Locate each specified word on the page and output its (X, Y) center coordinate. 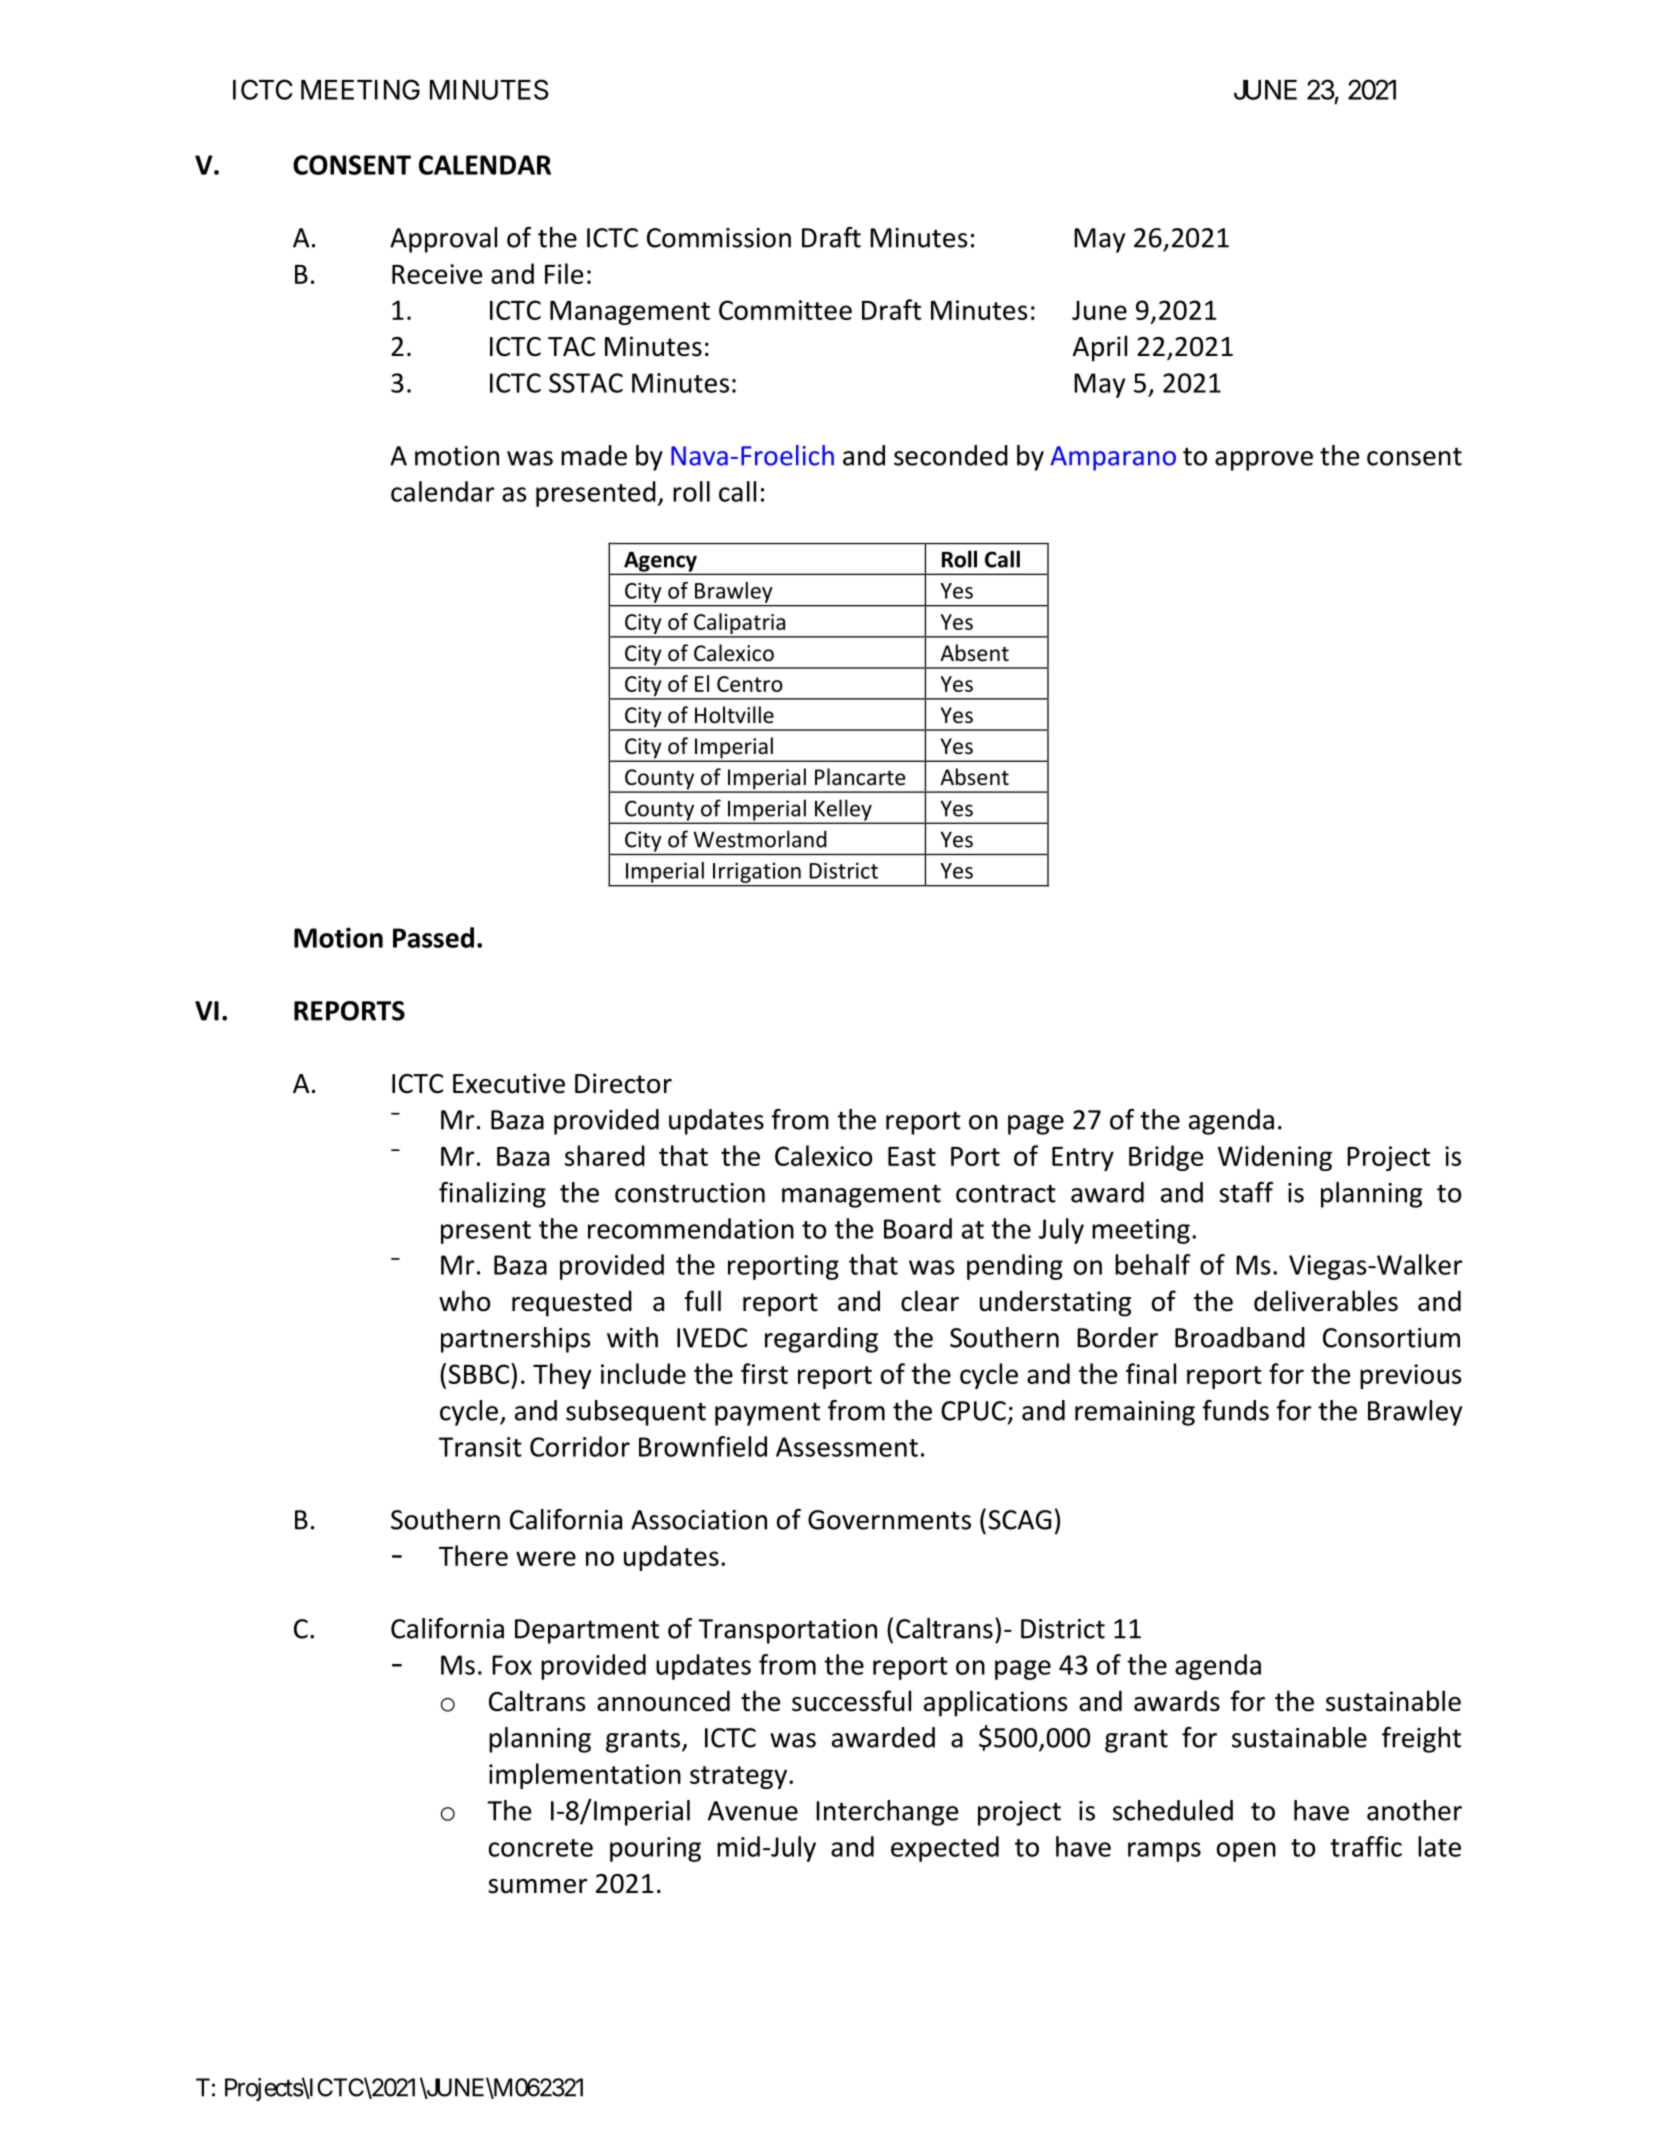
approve (1264, 461)
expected (945, 1849)
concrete (541, 1848)
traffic (1366, 1846)
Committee (785, 310)
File (564, 273)
